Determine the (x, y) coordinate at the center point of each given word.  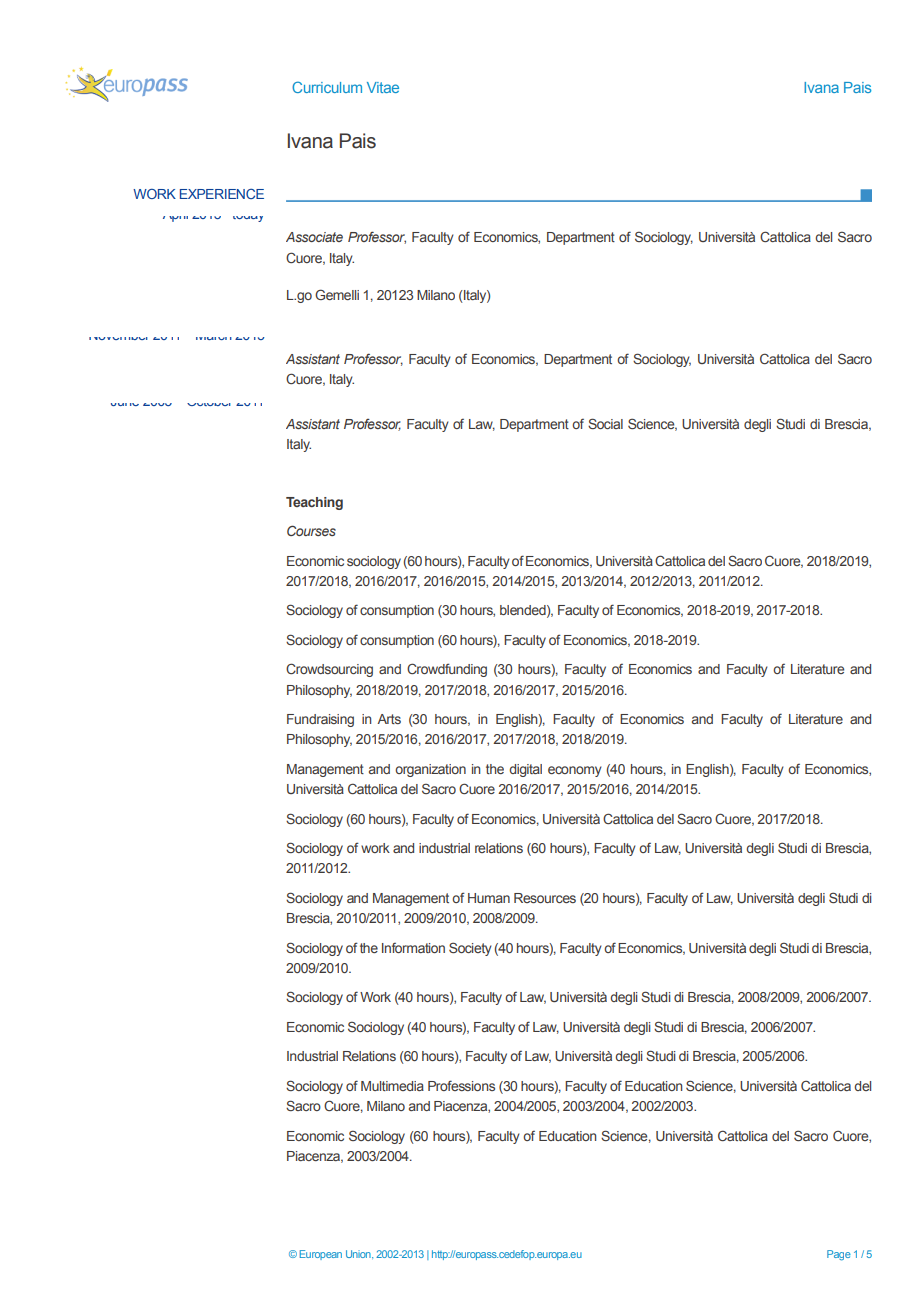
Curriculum (327, 87)
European (321, 1255)
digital (525, 770)
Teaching (314, 503)
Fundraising (320, 720)
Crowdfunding (447, 670)
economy (575, 771)
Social (605, 423)
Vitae (383, 87)
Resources (545, 898)
